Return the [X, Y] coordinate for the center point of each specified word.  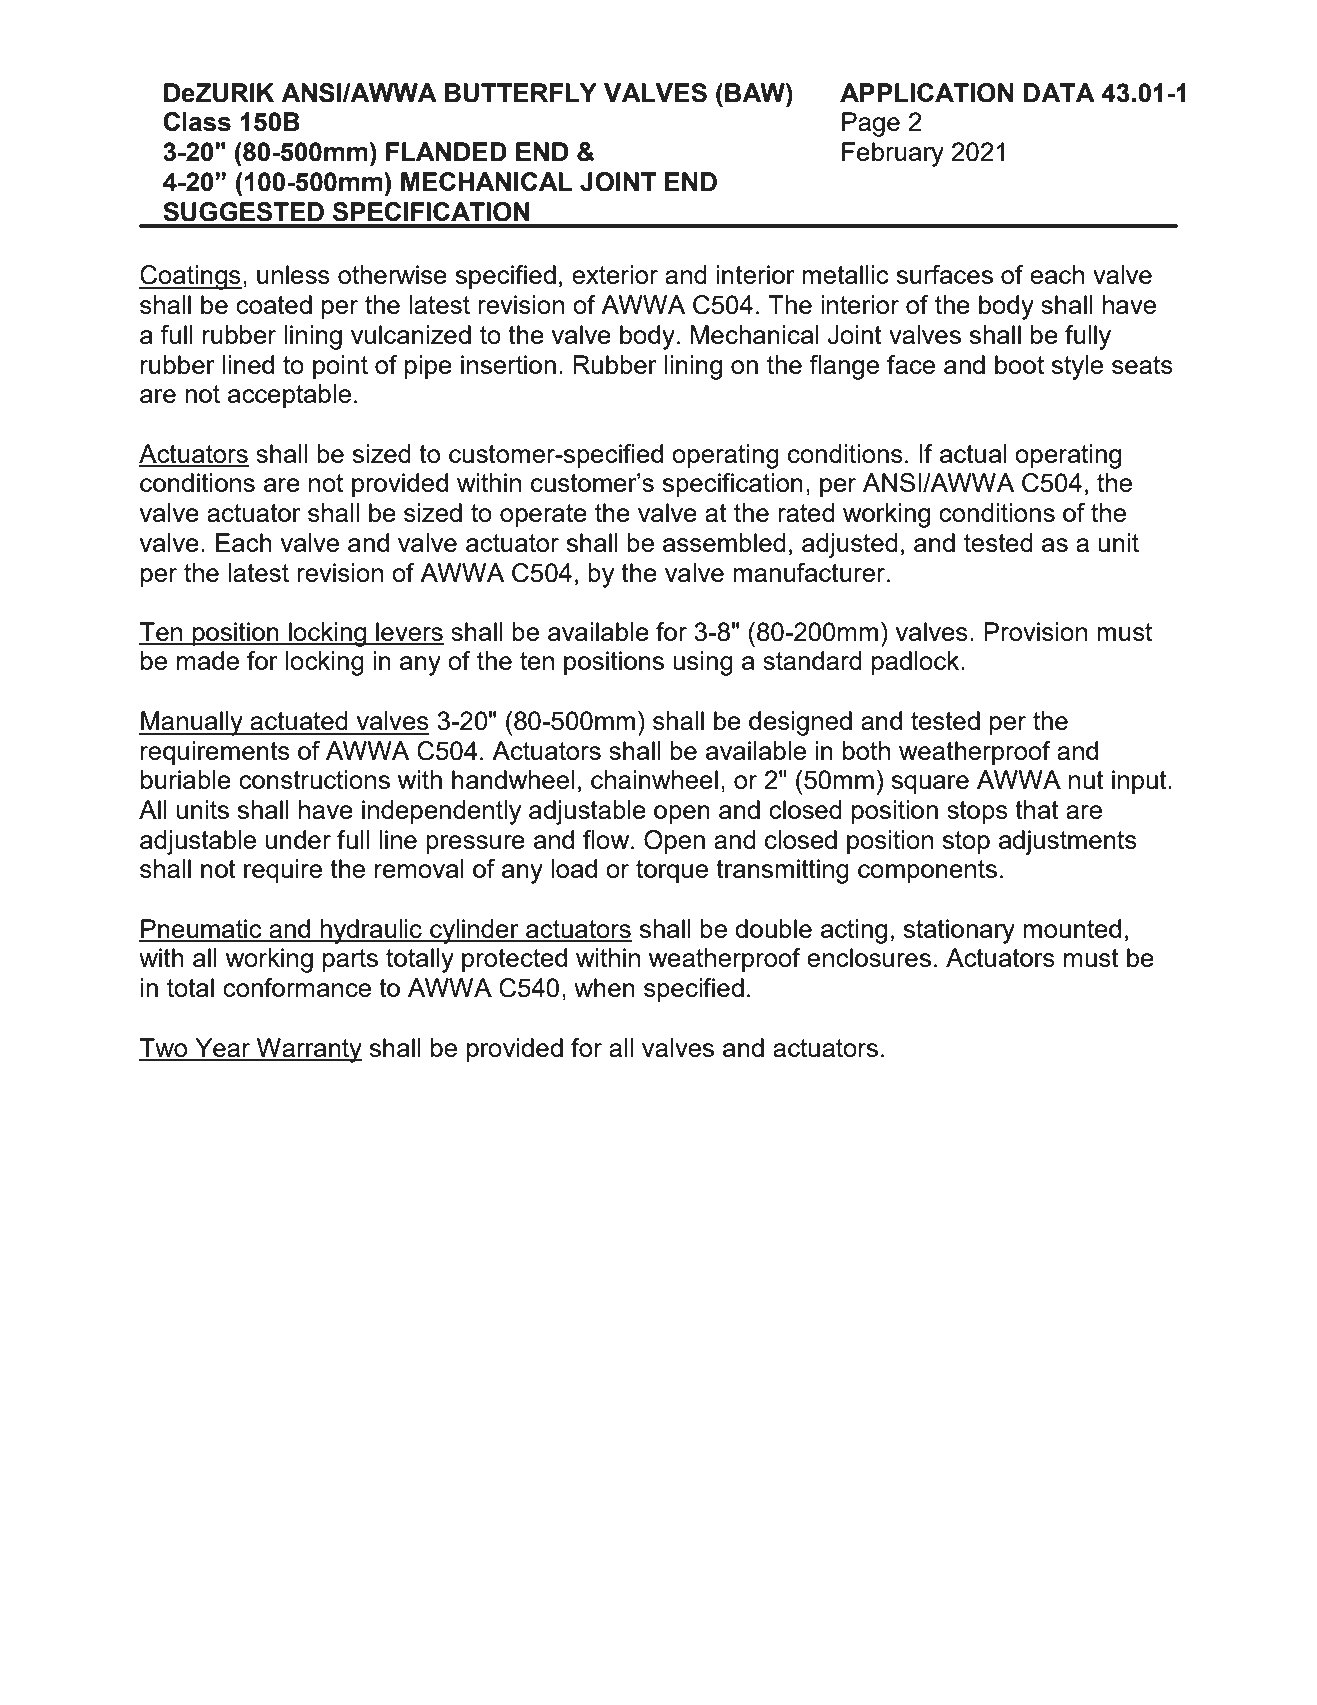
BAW [756, 92]
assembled [724, 542]
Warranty [308, 1050]
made [208, 660]
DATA [1059, 92]
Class [197, 122]
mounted [1072, 928]
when [604, 987]
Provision [1035, 631]
